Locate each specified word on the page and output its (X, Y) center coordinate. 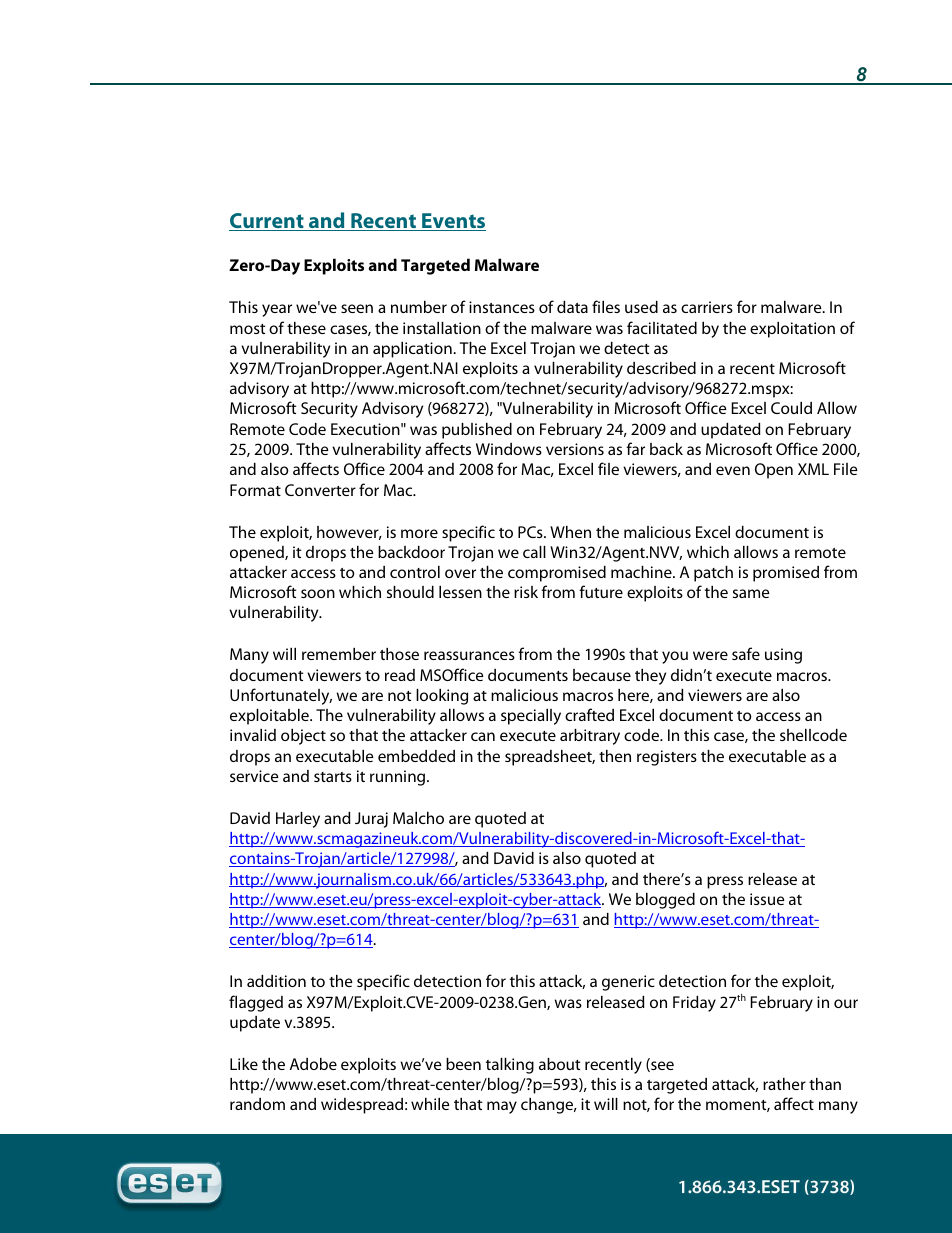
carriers (707, 307)
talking (510, 1066)
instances (502, 307)
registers (667, 758)
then (615, 756)
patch (713, 574)
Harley (298, 820)
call (534, 552)
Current (267, 222)
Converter (320, 490)
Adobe (313, 1064)
